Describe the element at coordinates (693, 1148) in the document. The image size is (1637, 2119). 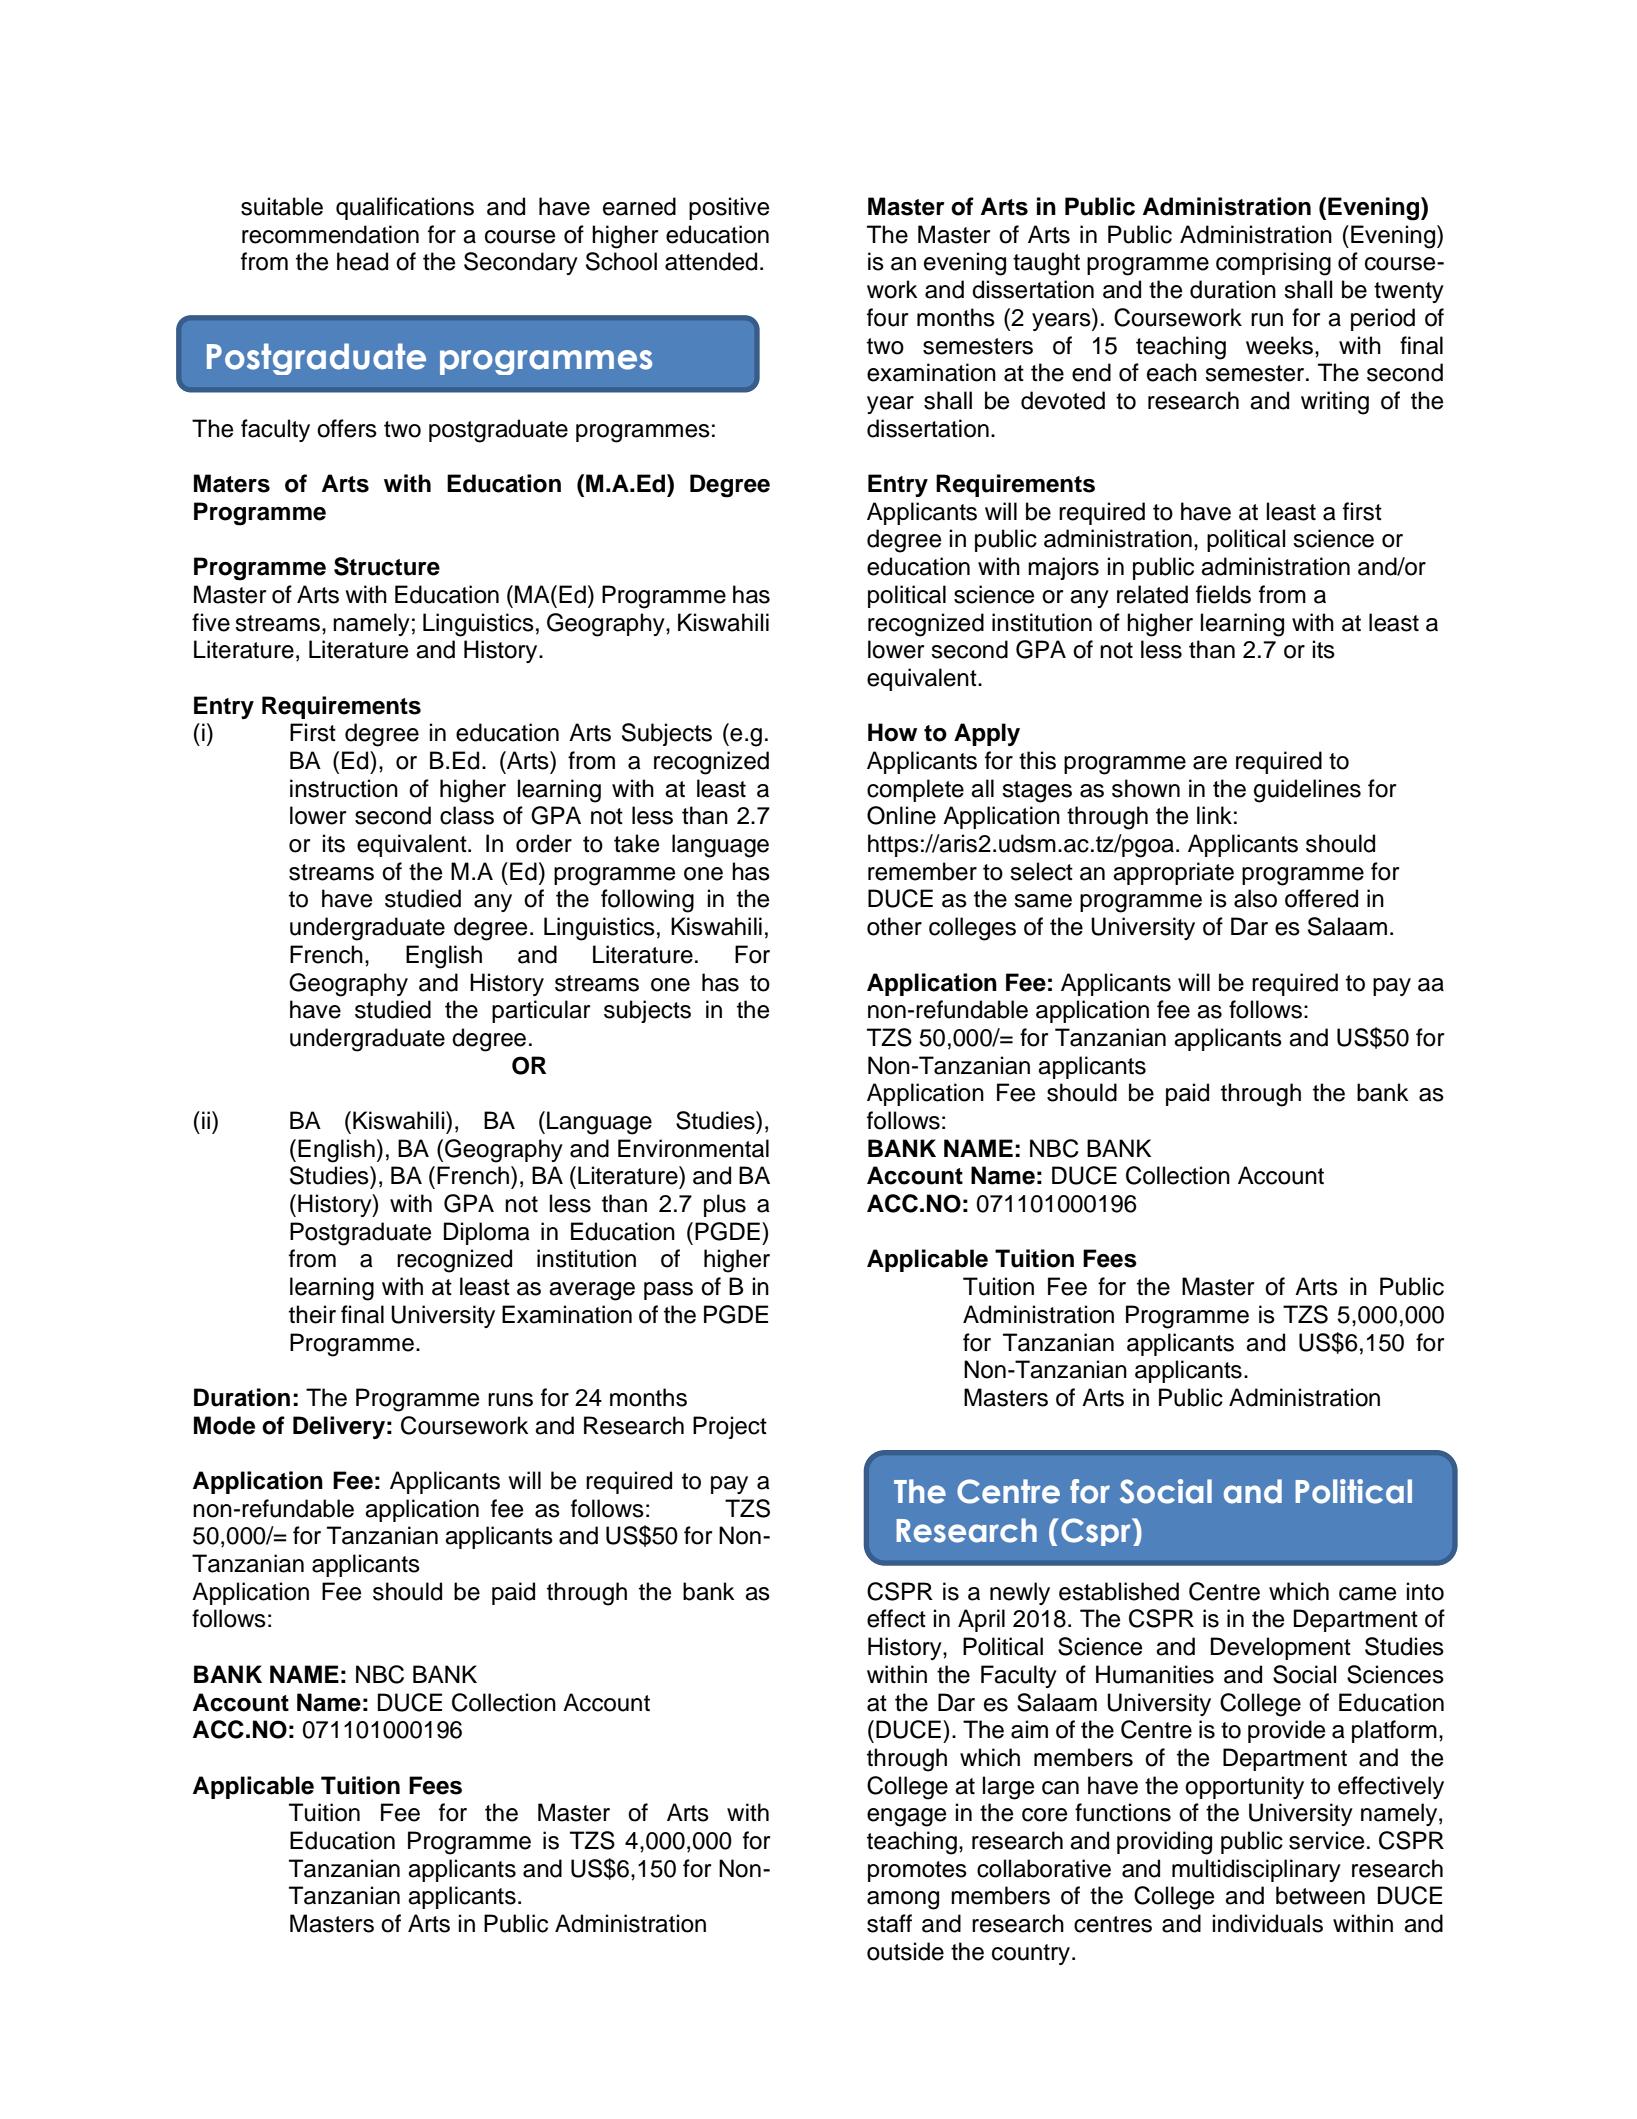
I see `Environmental` at that location.
